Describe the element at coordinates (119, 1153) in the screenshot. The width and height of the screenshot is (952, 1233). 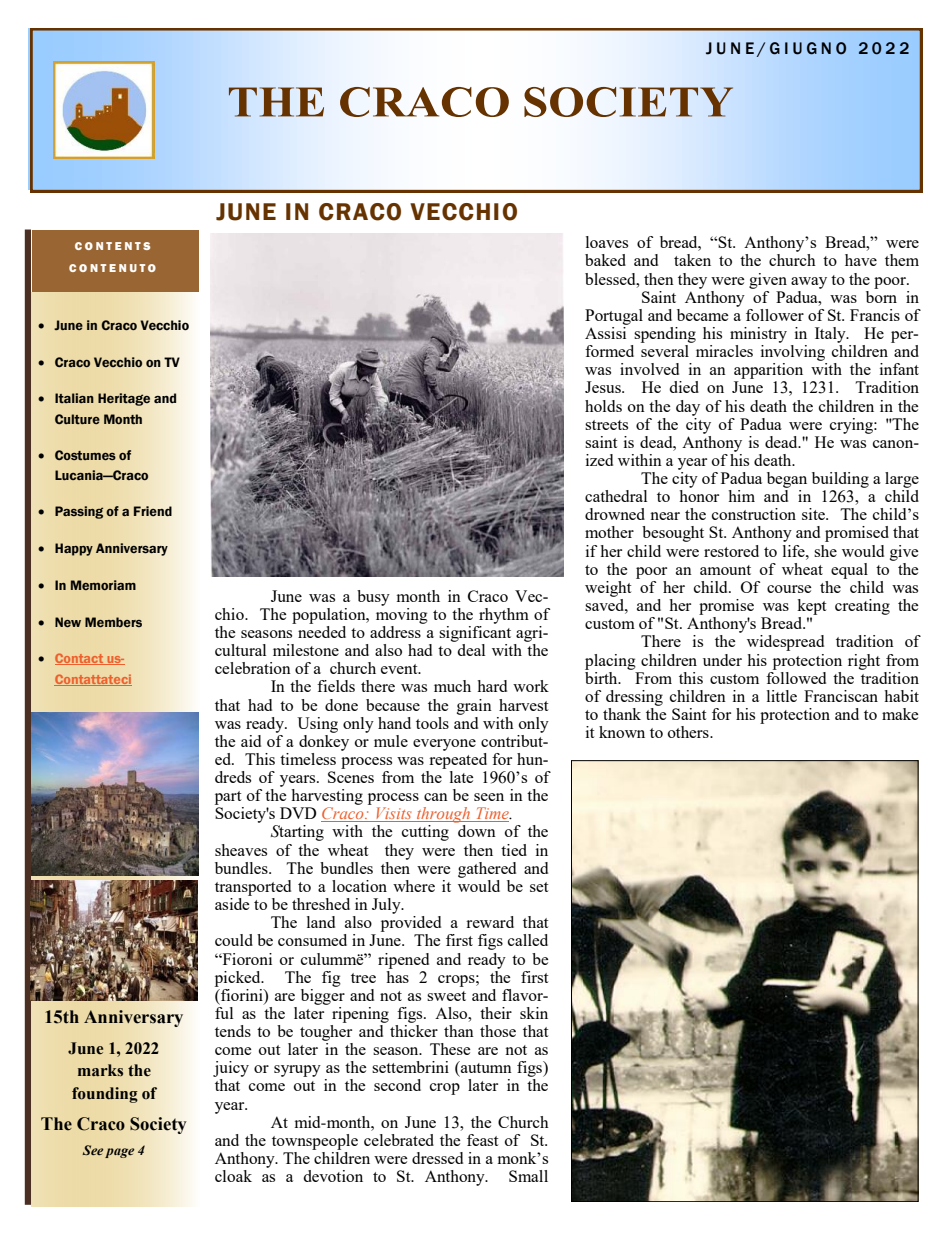
I see `page` at that location.
